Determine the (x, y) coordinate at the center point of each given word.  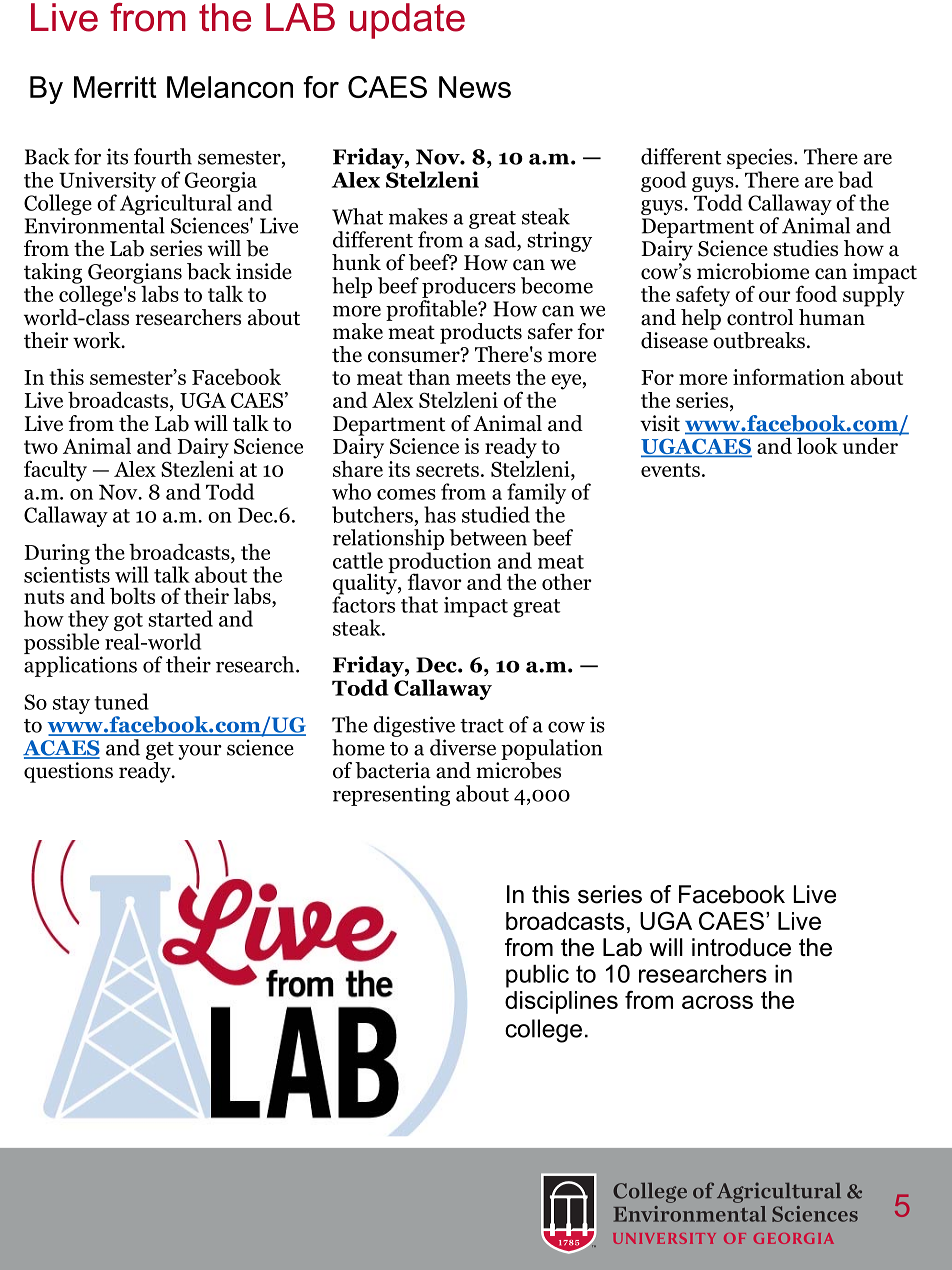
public (537, 976)
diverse (463, 747)
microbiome (753, 271)
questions (68, 772)
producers (469, 287)
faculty (55, 471)
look (817, 446)
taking (53, 273)
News (475, 87)
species (761, 158)
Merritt (115, 87)
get (160, 751)
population (552, 749)
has (440, 514)
